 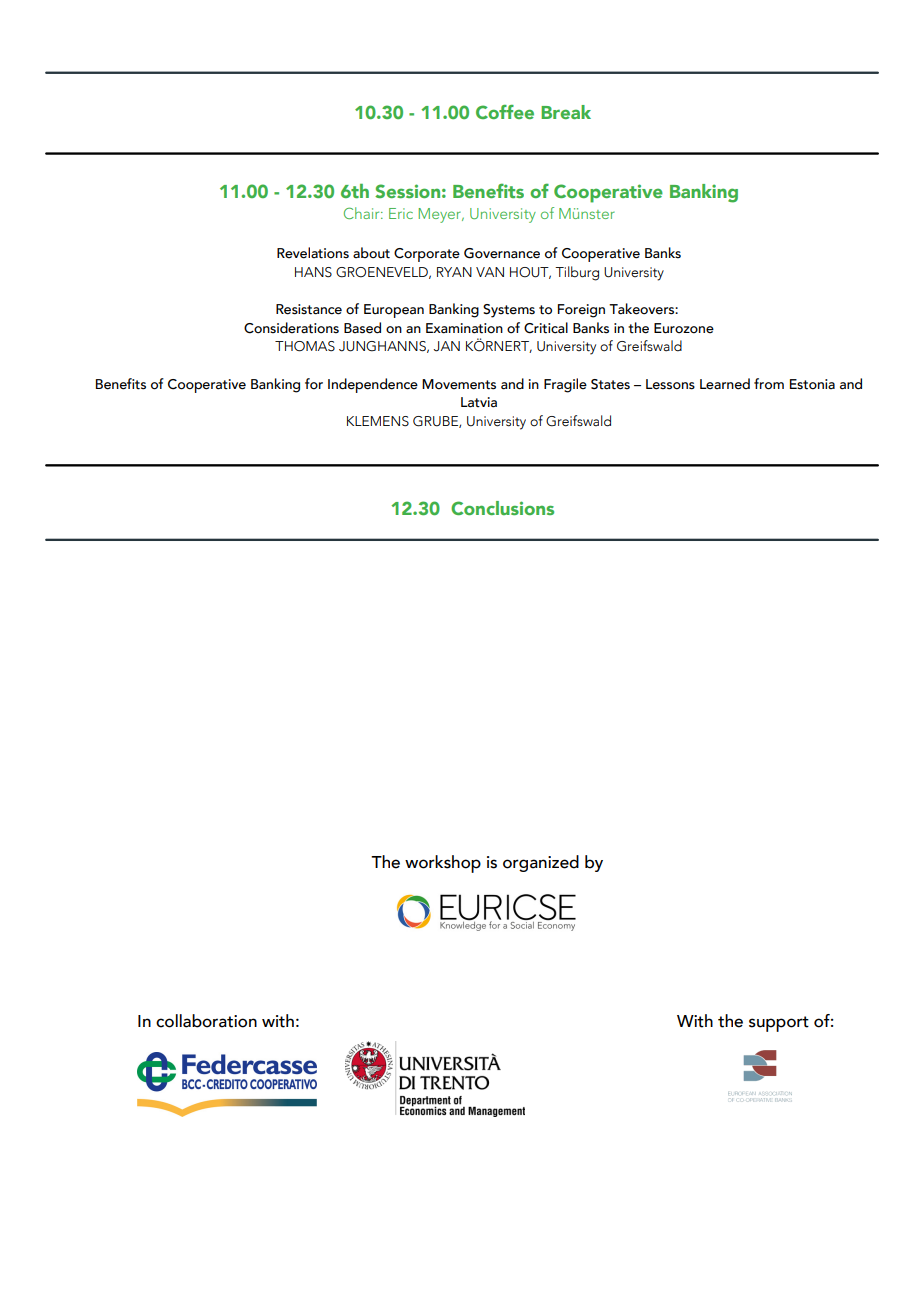 I want to click on workshop, so click(x=443, y=864).
